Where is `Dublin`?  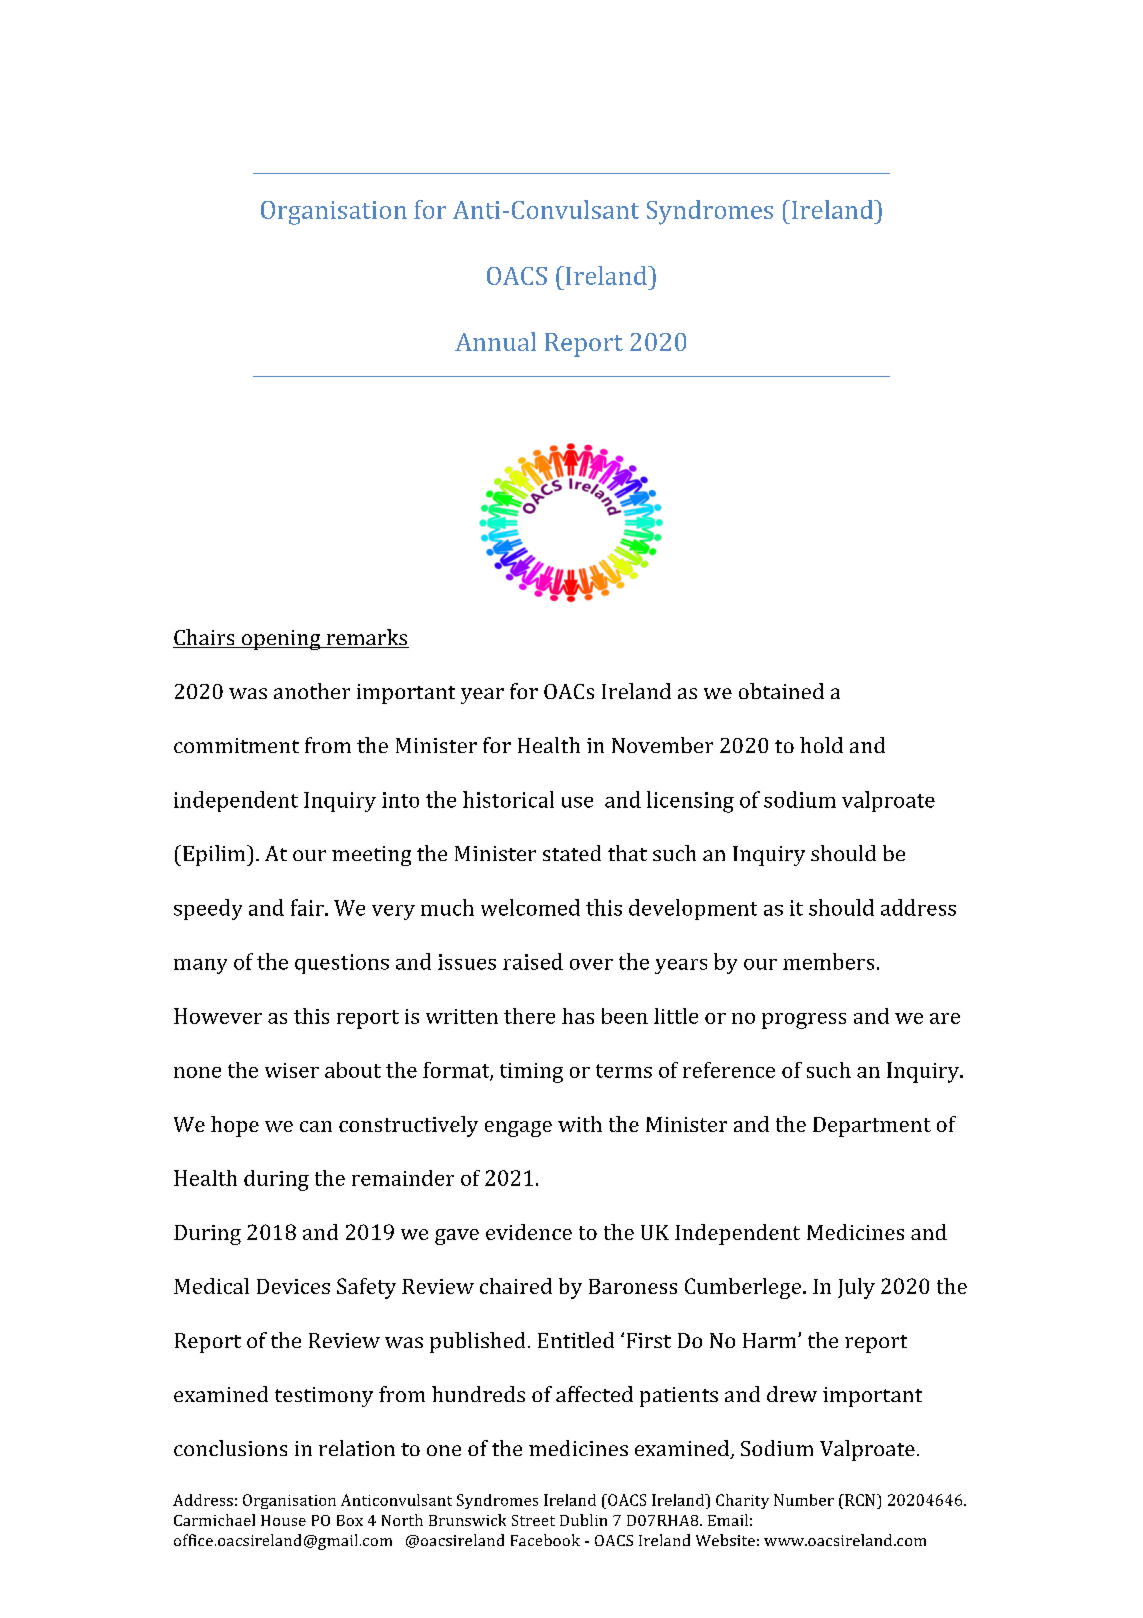 Dublin is located at coordinates (583, 1520).
